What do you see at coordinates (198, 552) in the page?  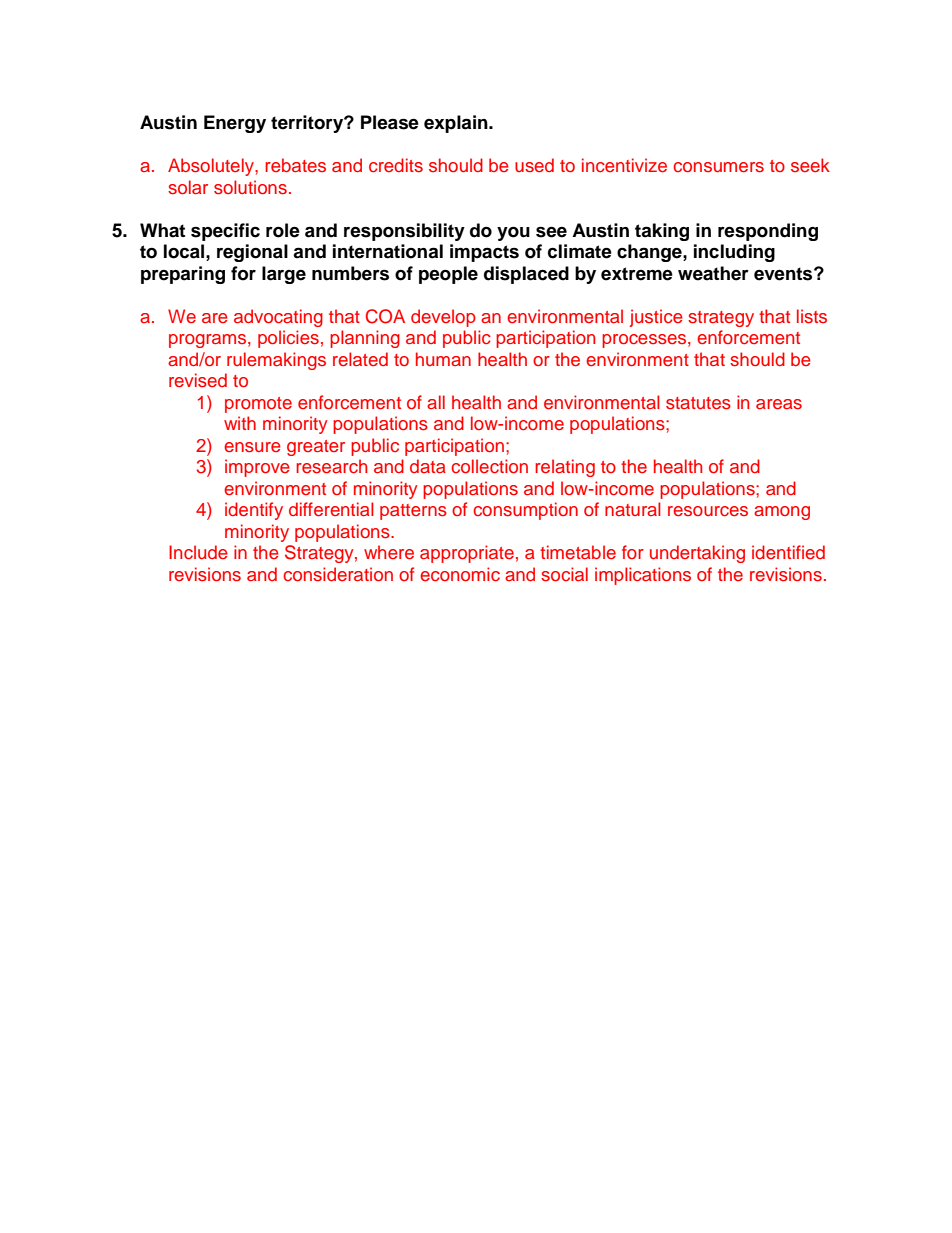 I see `Include` at bounding box center [198, 552].
